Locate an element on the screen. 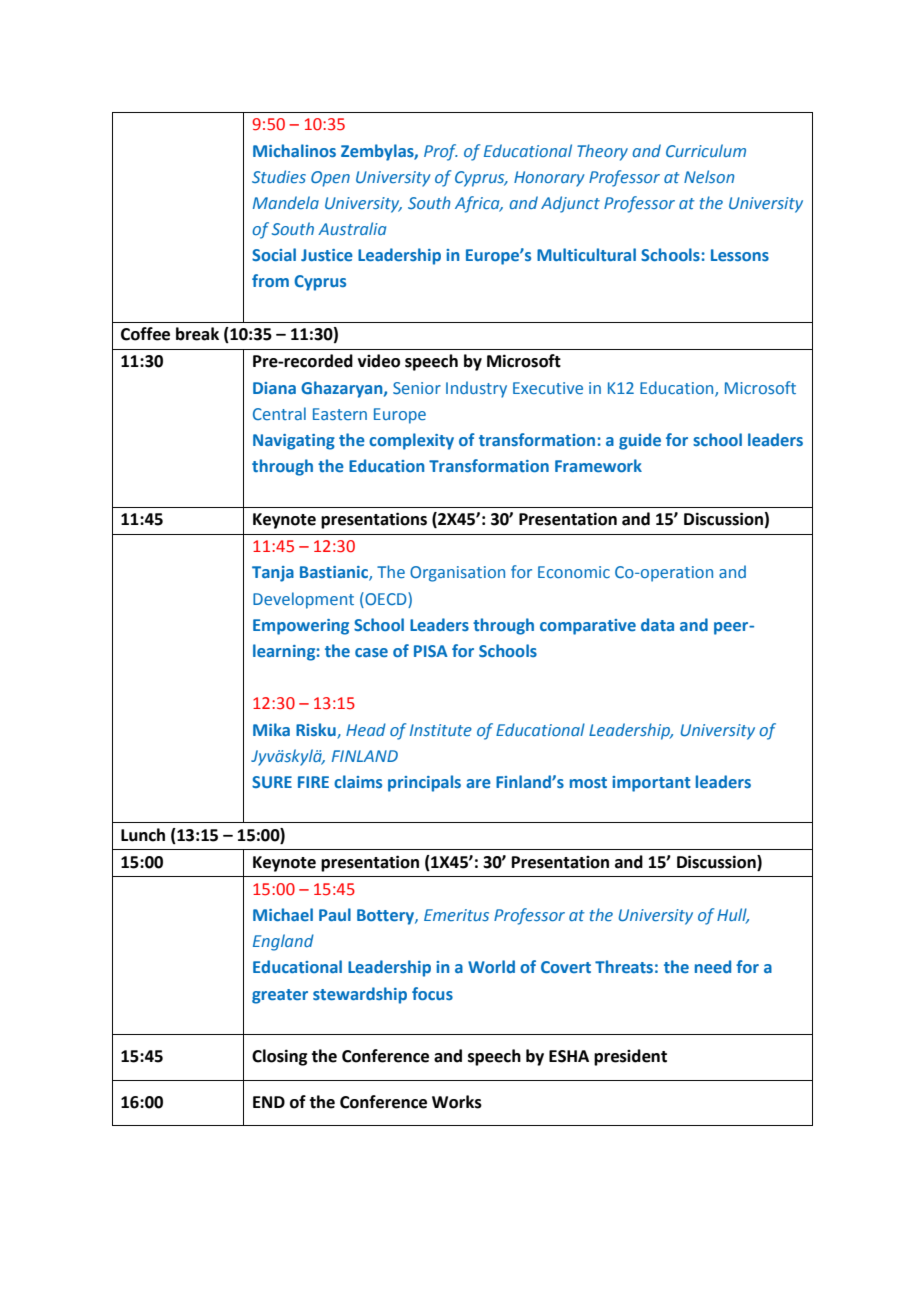  Africa is located at coordinates (478, 204).
